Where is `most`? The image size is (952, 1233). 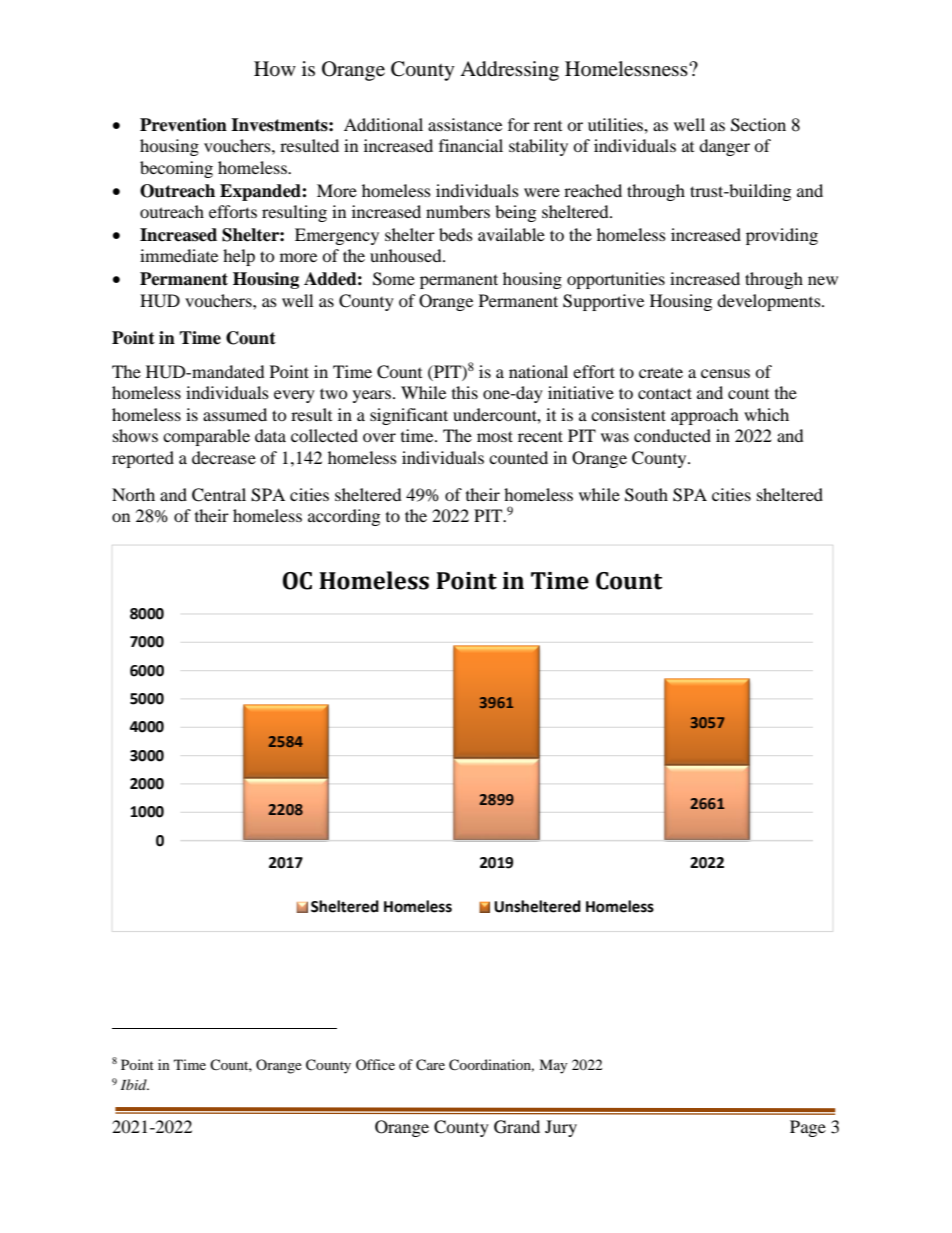 most is located at coordinates (495, 436).
